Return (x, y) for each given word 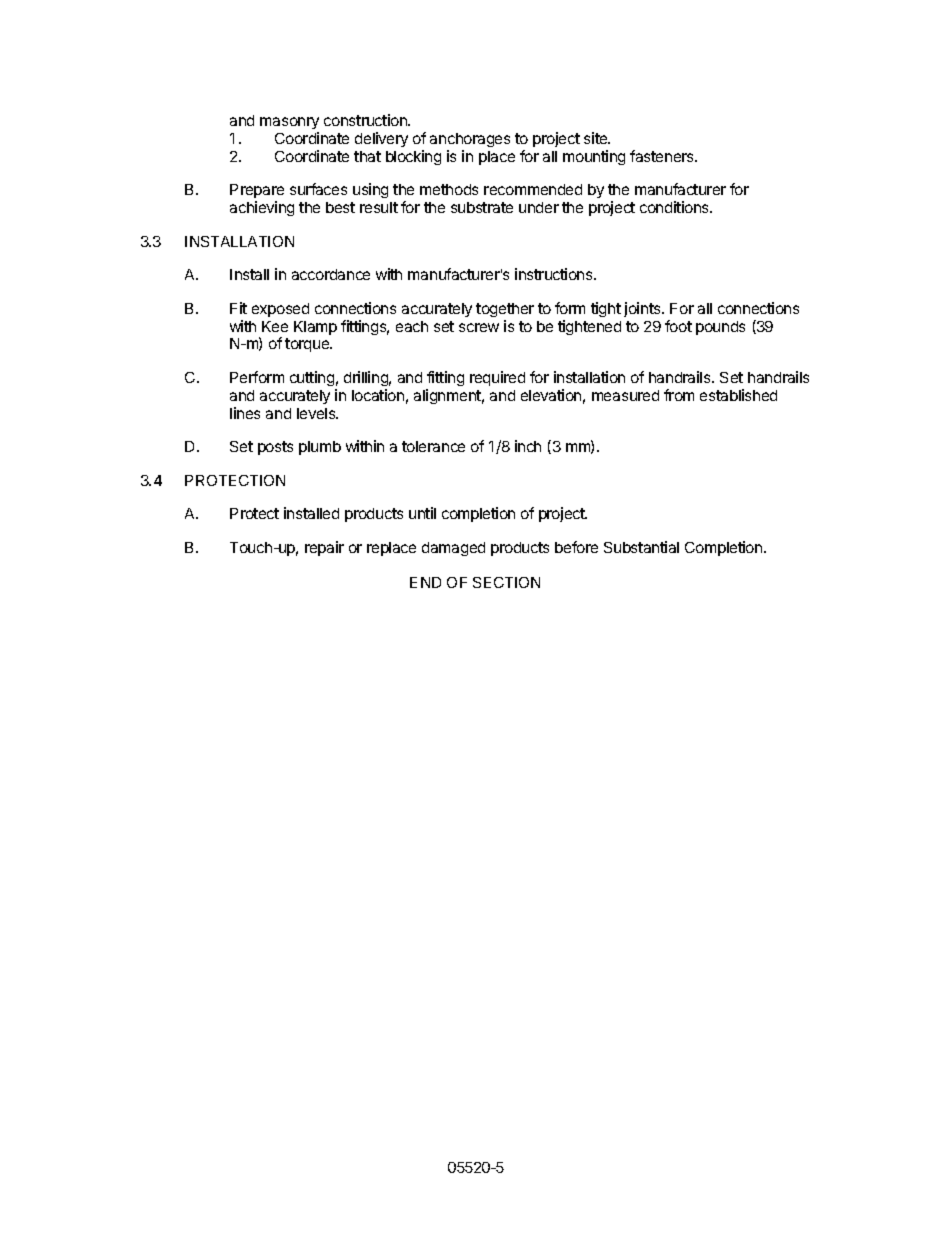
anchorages (470, 140)
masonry (289, 123)
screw (479, 327)
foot (678, 326)
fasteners (663, 156)
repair (324, 548)
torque (308, 345)
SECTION (506, 582)
